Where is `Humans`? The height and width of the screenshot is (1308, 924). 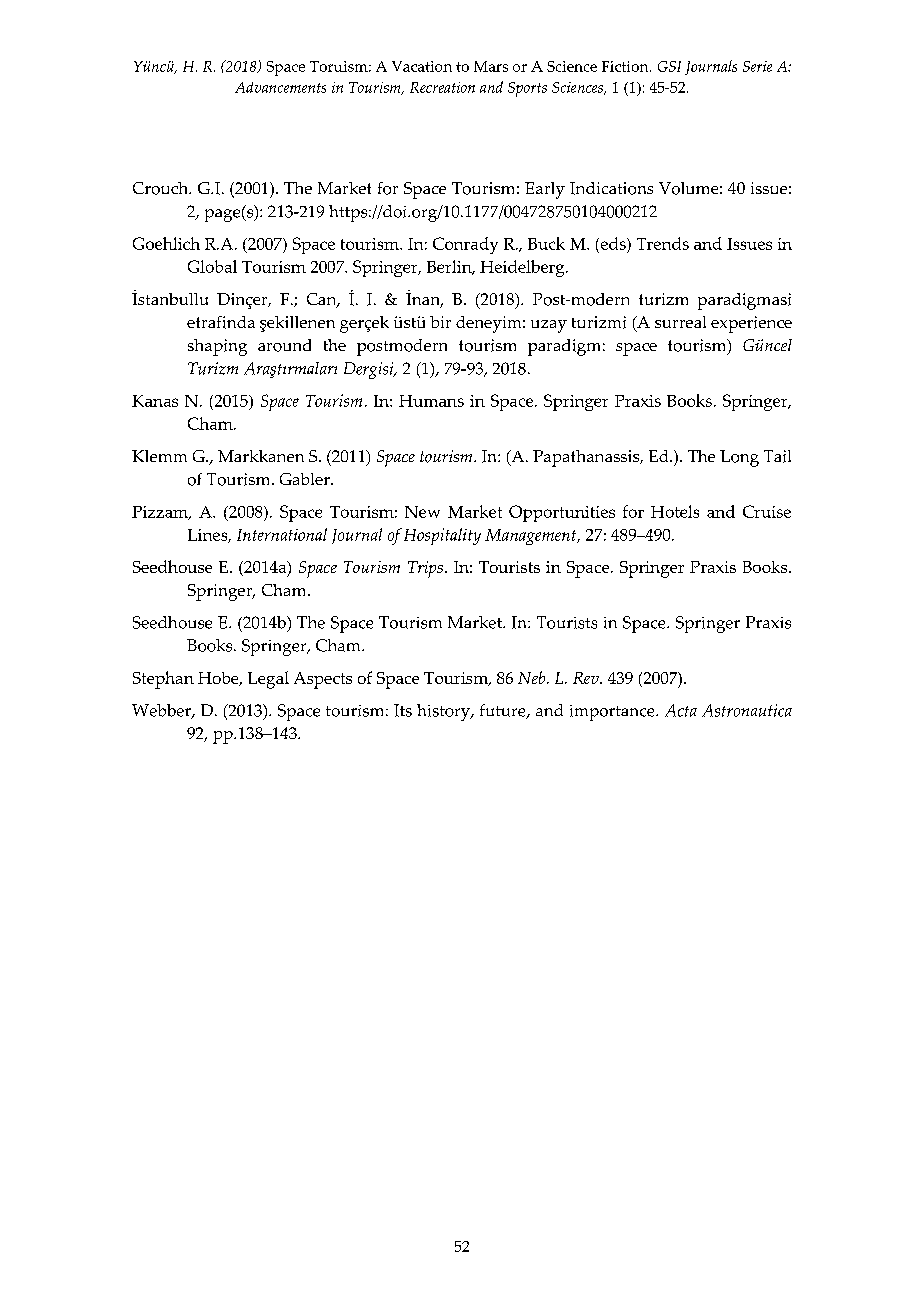
Humans is located at coordinates (431, 401).
